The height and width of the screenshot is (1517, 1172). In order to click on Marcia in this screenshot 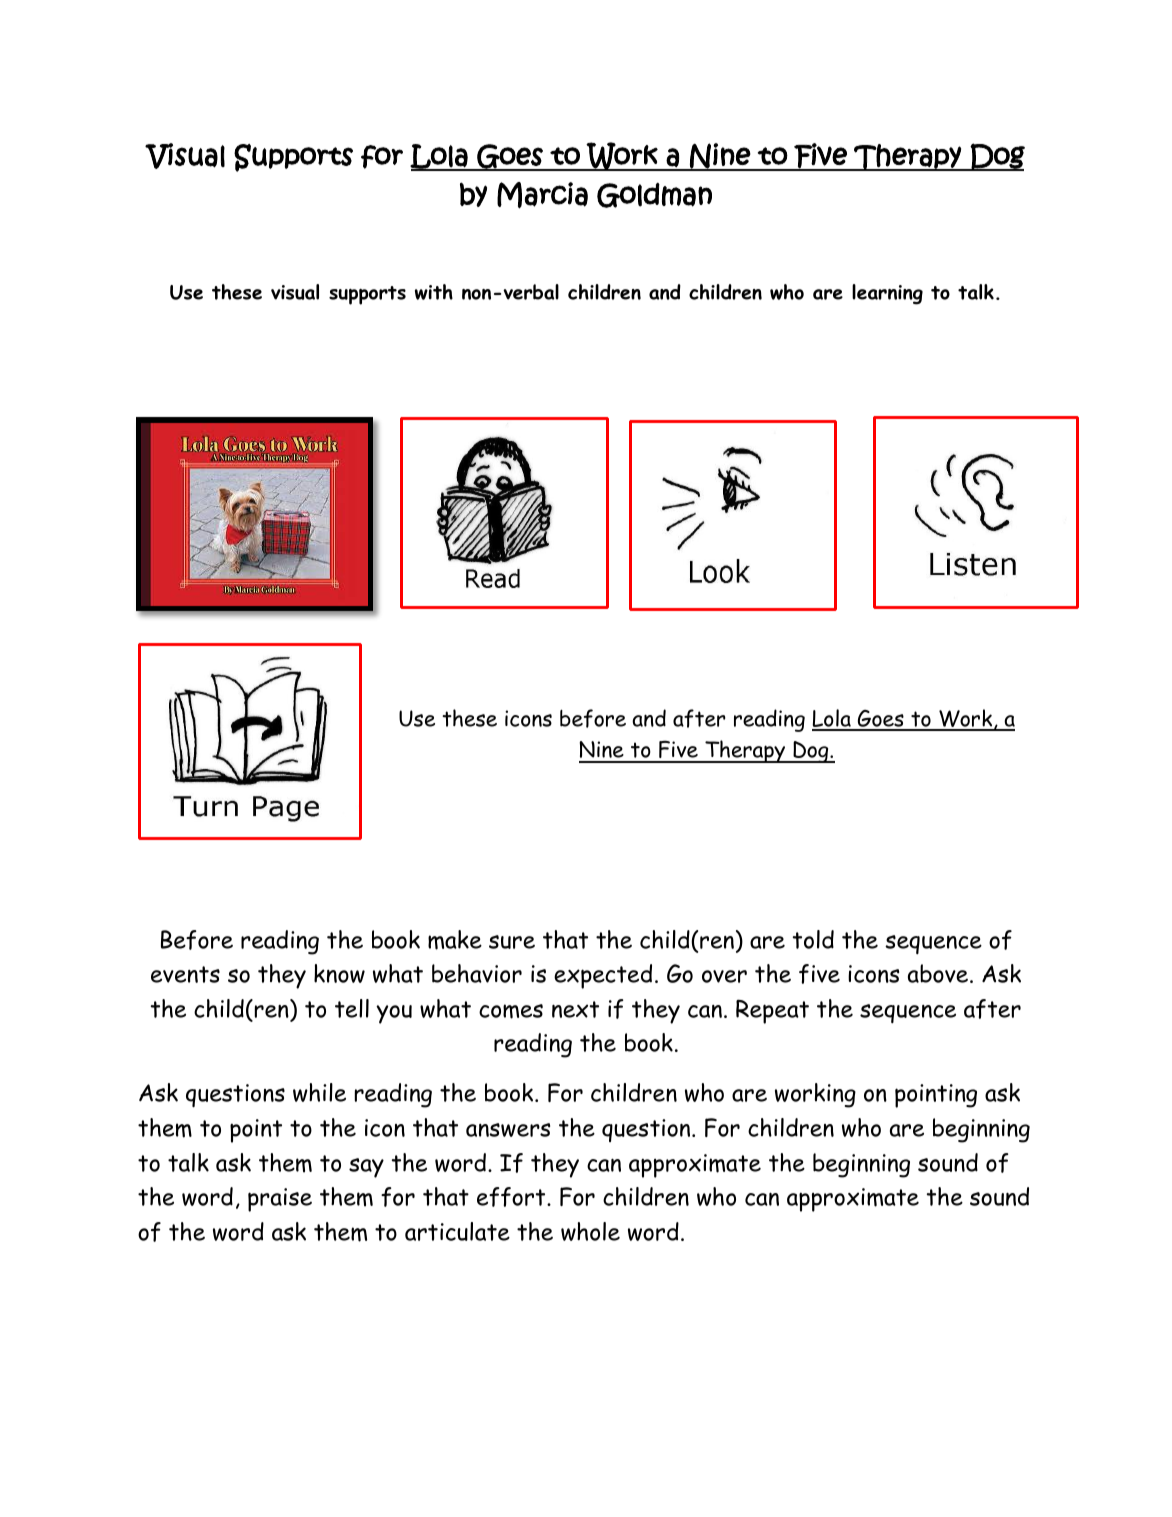, I will do `click(542, 195)`.
